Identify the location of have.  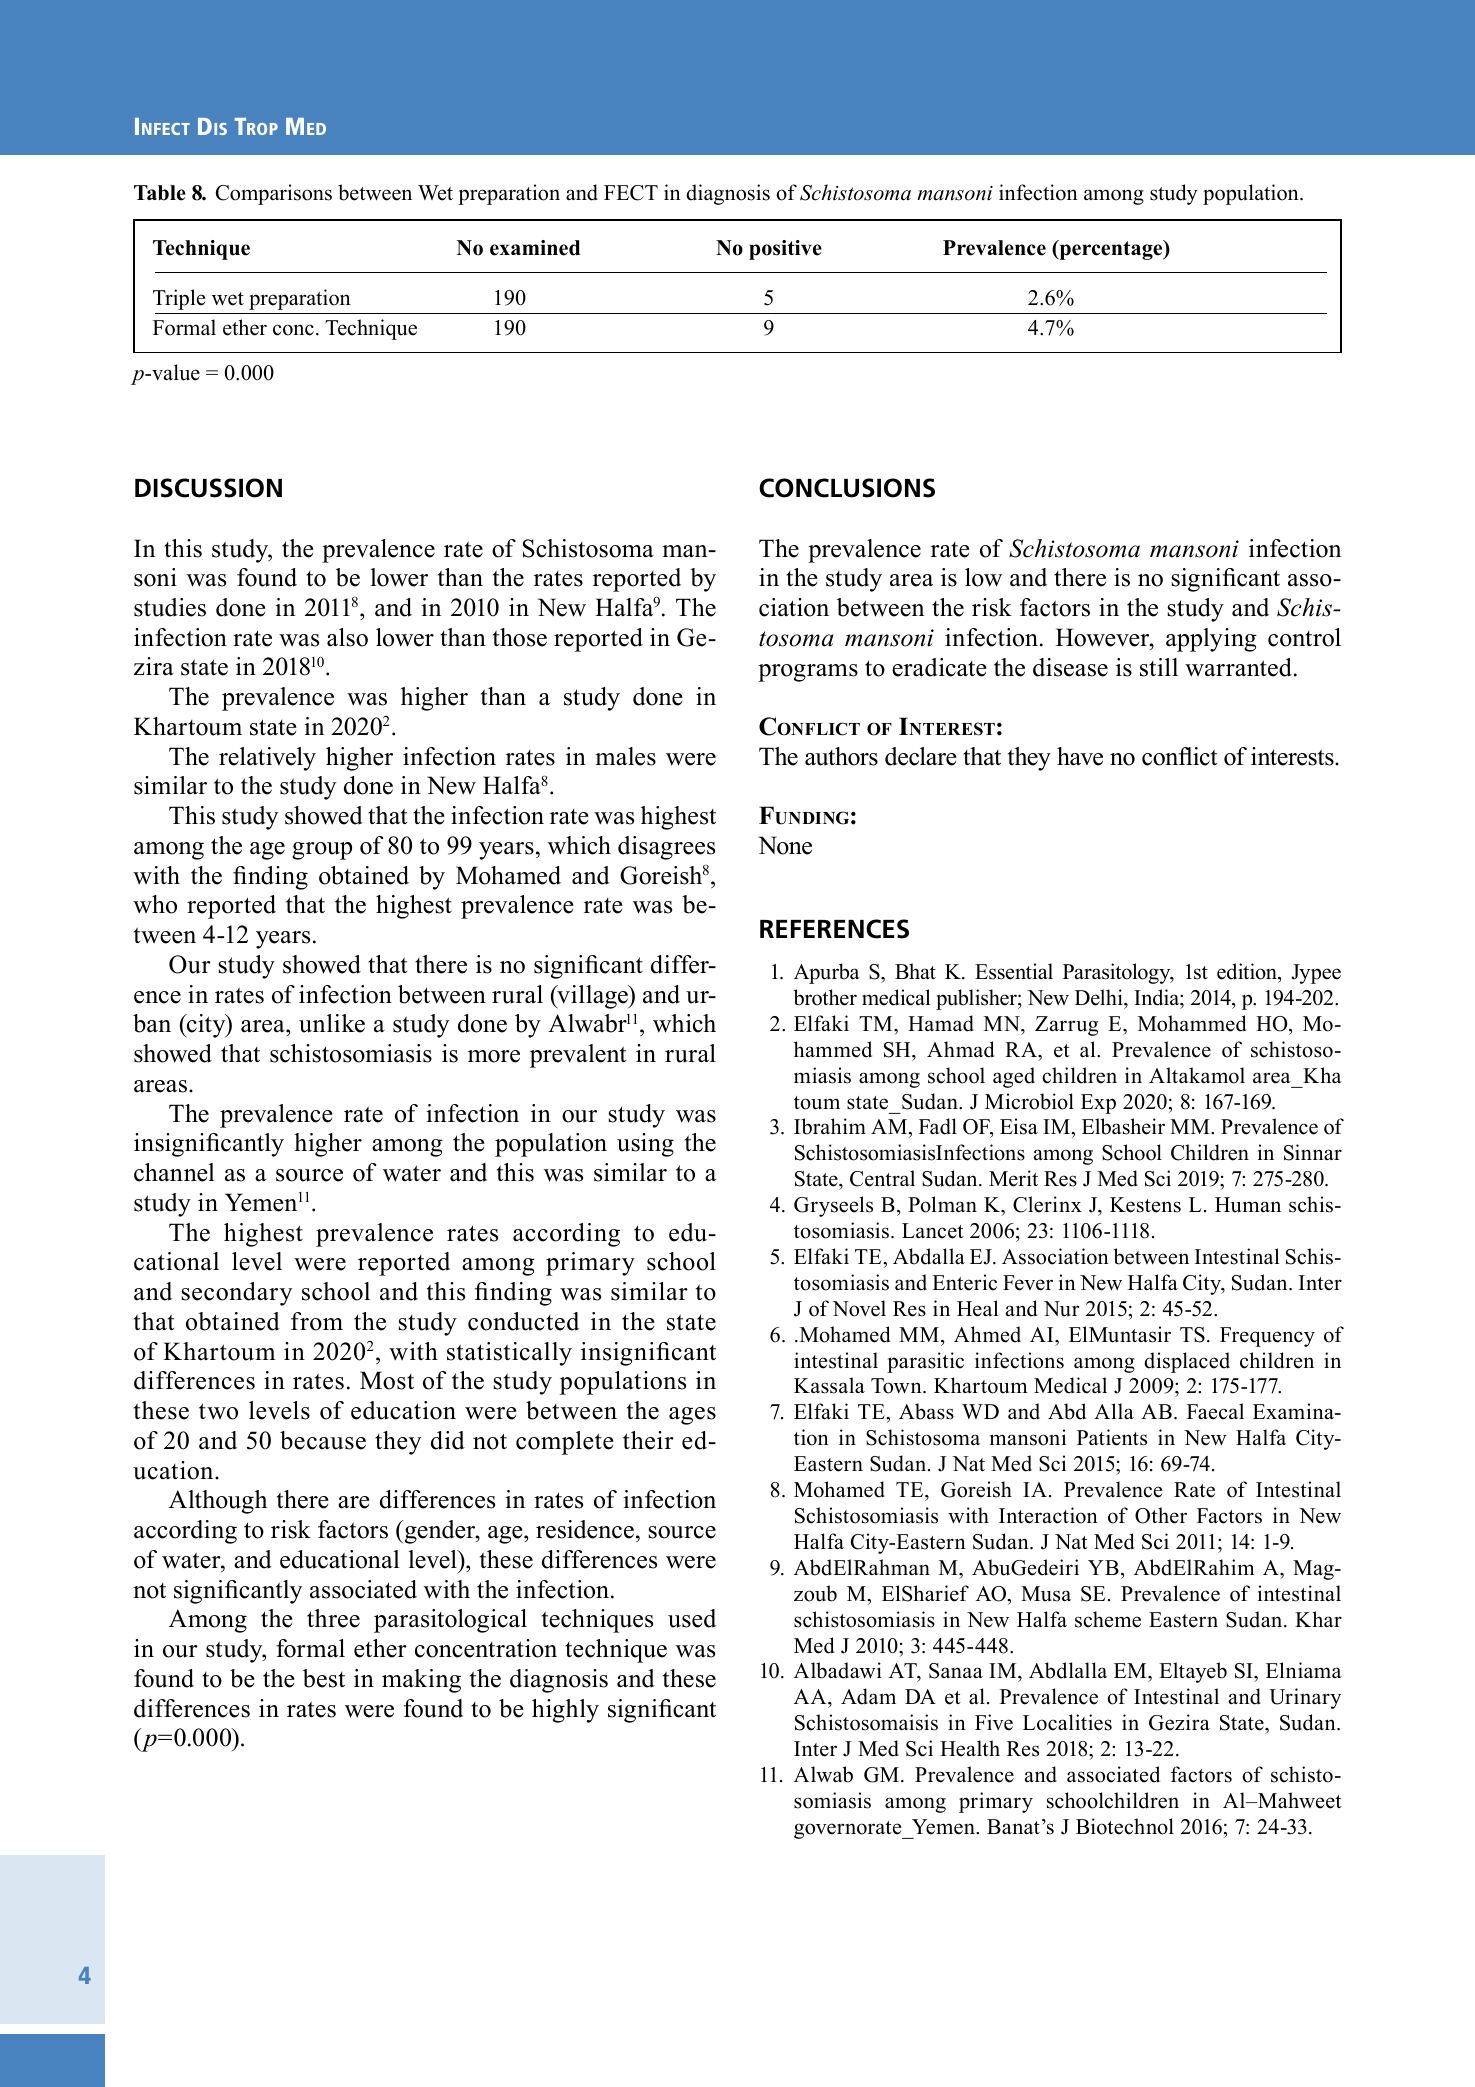
(1080, 756).
